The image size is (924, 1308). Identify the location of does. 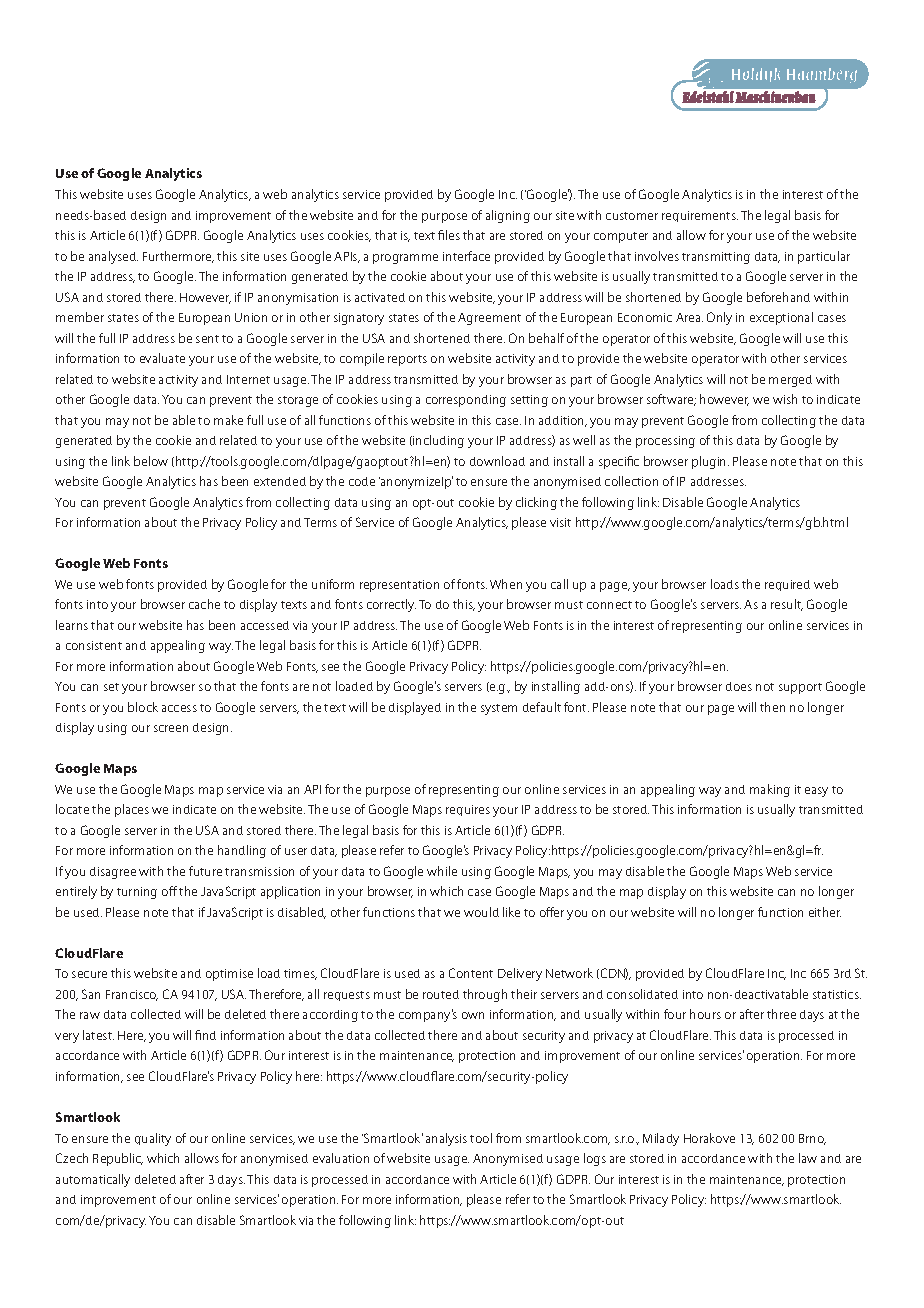
(739, 686).
